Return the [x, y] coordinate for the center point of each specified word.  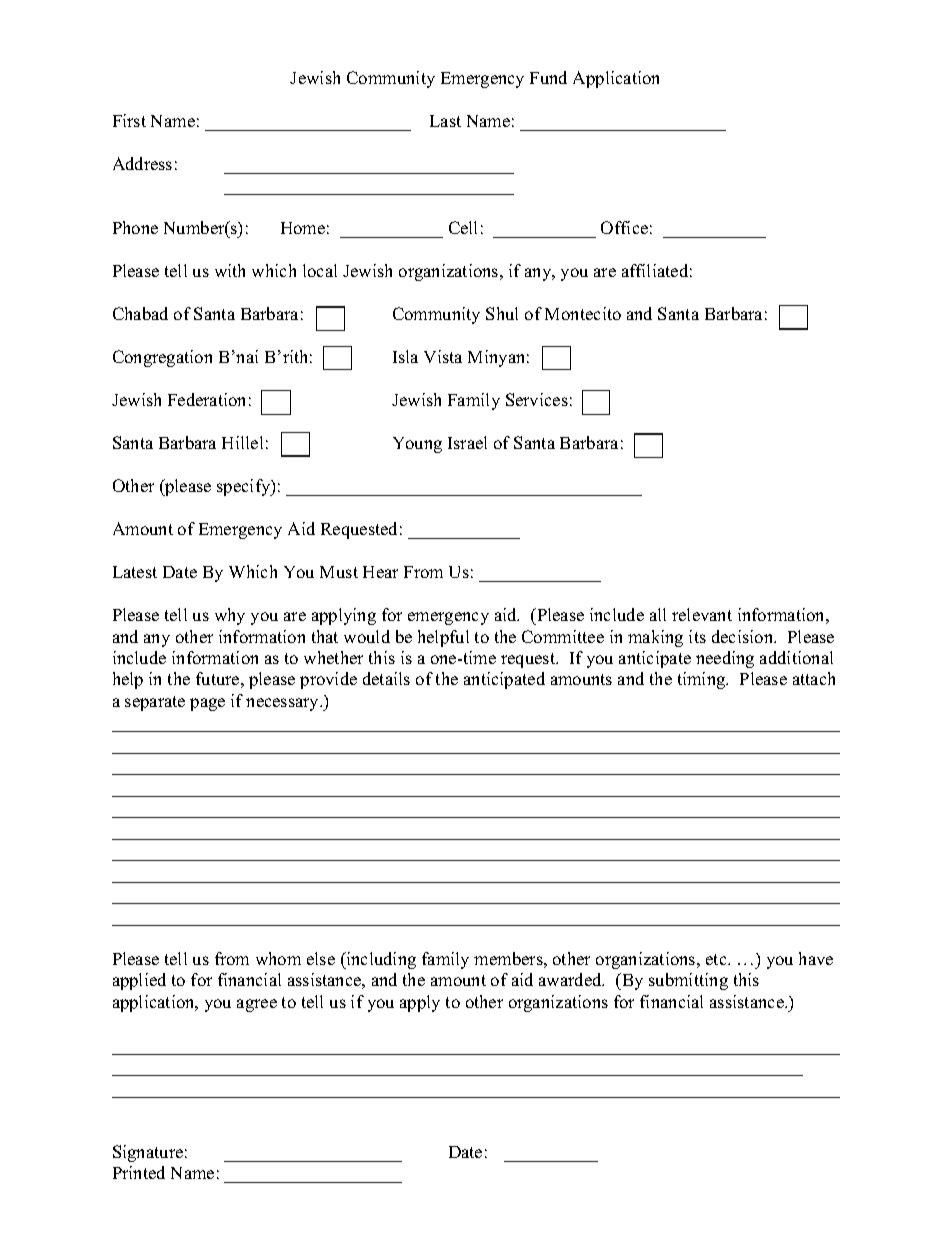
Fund [548, 77]
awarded [571, 979]
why [230, 616]
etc [717, 959]
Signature [148, 1153]
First [129, 120]
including [380, 960]
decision [744, 636]
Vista [443, 356]
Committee [563, 636]
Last [445, 121]
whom [278, 958]
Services [537, 399]
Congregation [162, 358]
